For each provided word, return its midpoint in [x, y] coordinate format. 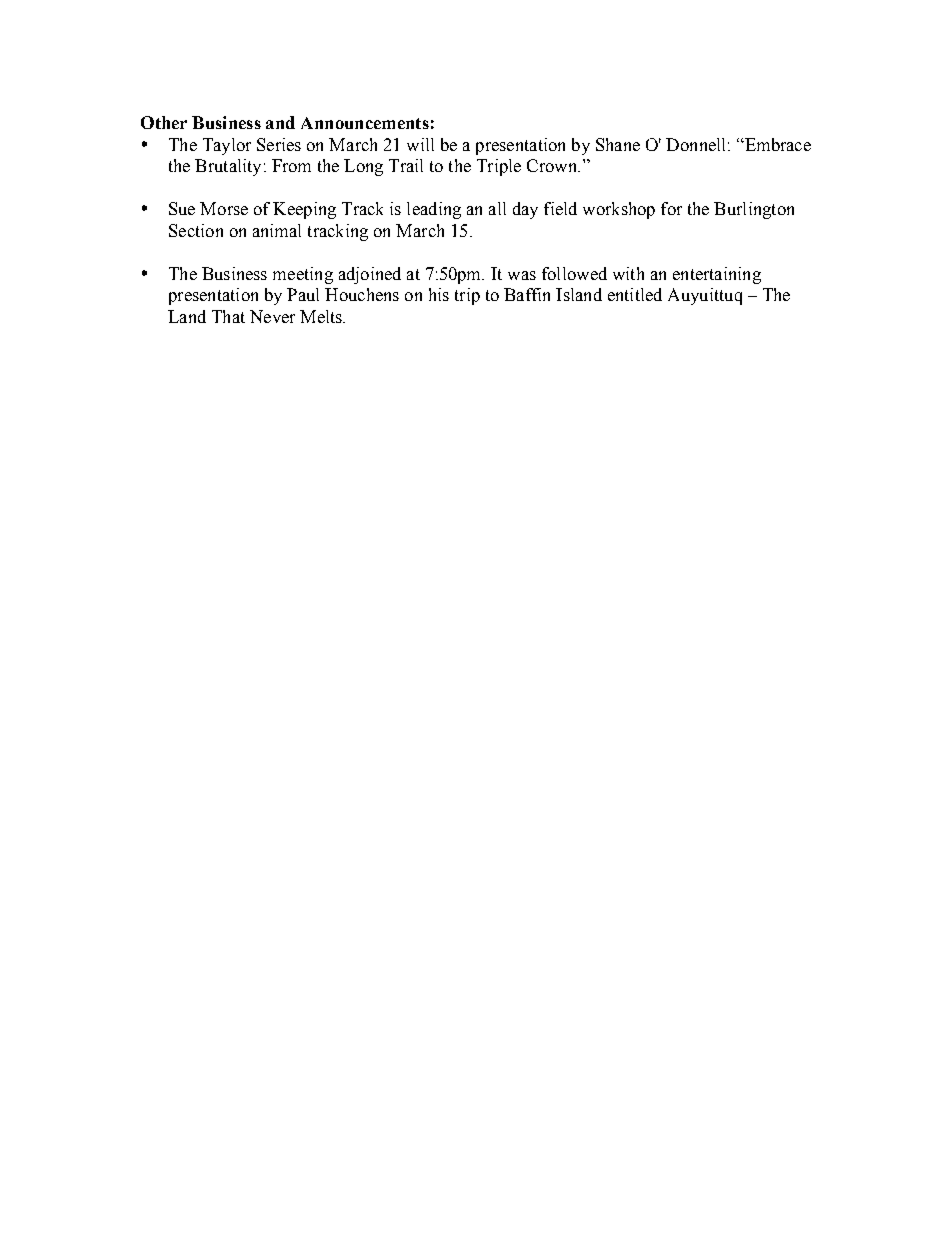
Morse [224, 208]
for [671, 208]
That [228, 316]
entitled [635, 294]
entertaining [717, 275]
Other [164, 122]
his [439, 294]
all [497, 208]
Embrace [777, 144]
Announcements [365, 123]
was [522, 275]
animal [277, 230]
